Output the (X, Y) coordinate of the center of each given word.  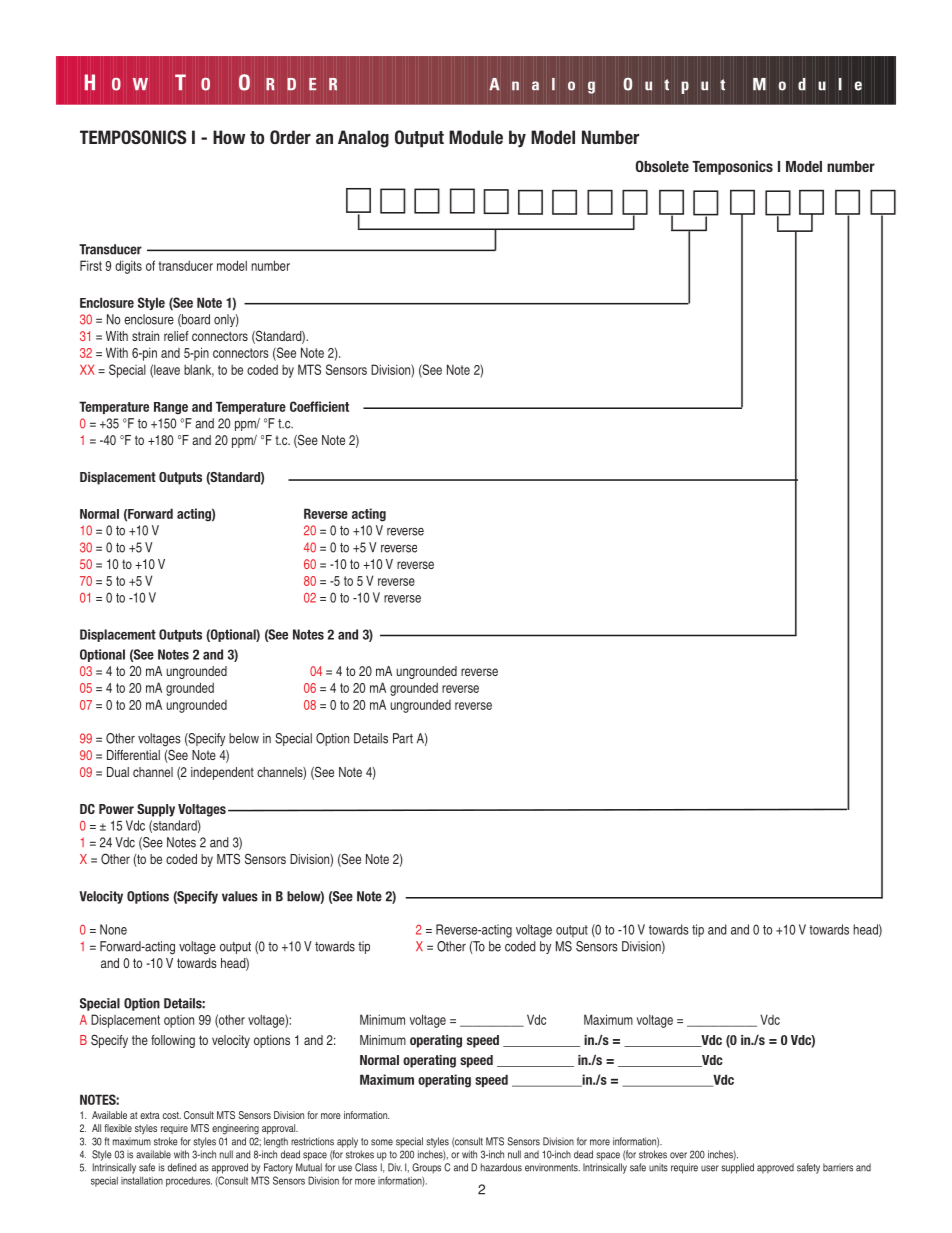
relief (176, 336)
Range (171, 408)
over (678, 1155)
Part (403, 738)
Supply (156, 810)
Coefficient (319, 406)
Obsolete (662, 166)
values (240, 896)
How (229, 137)
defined (182, 1167)
